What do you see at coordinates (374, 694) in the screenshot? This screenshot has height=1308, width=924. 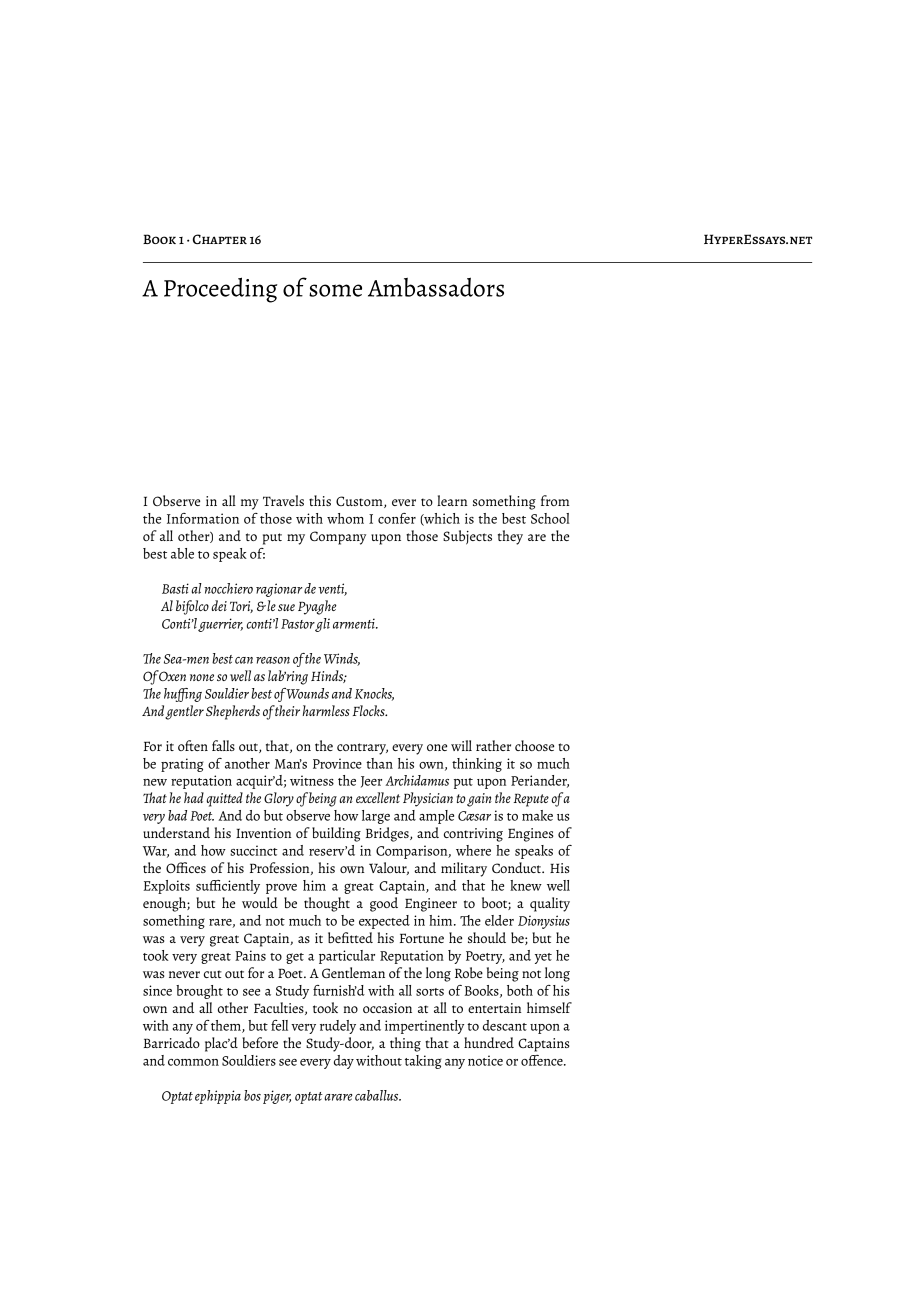 I see `Knocks` at bounding box center [374, 694].
